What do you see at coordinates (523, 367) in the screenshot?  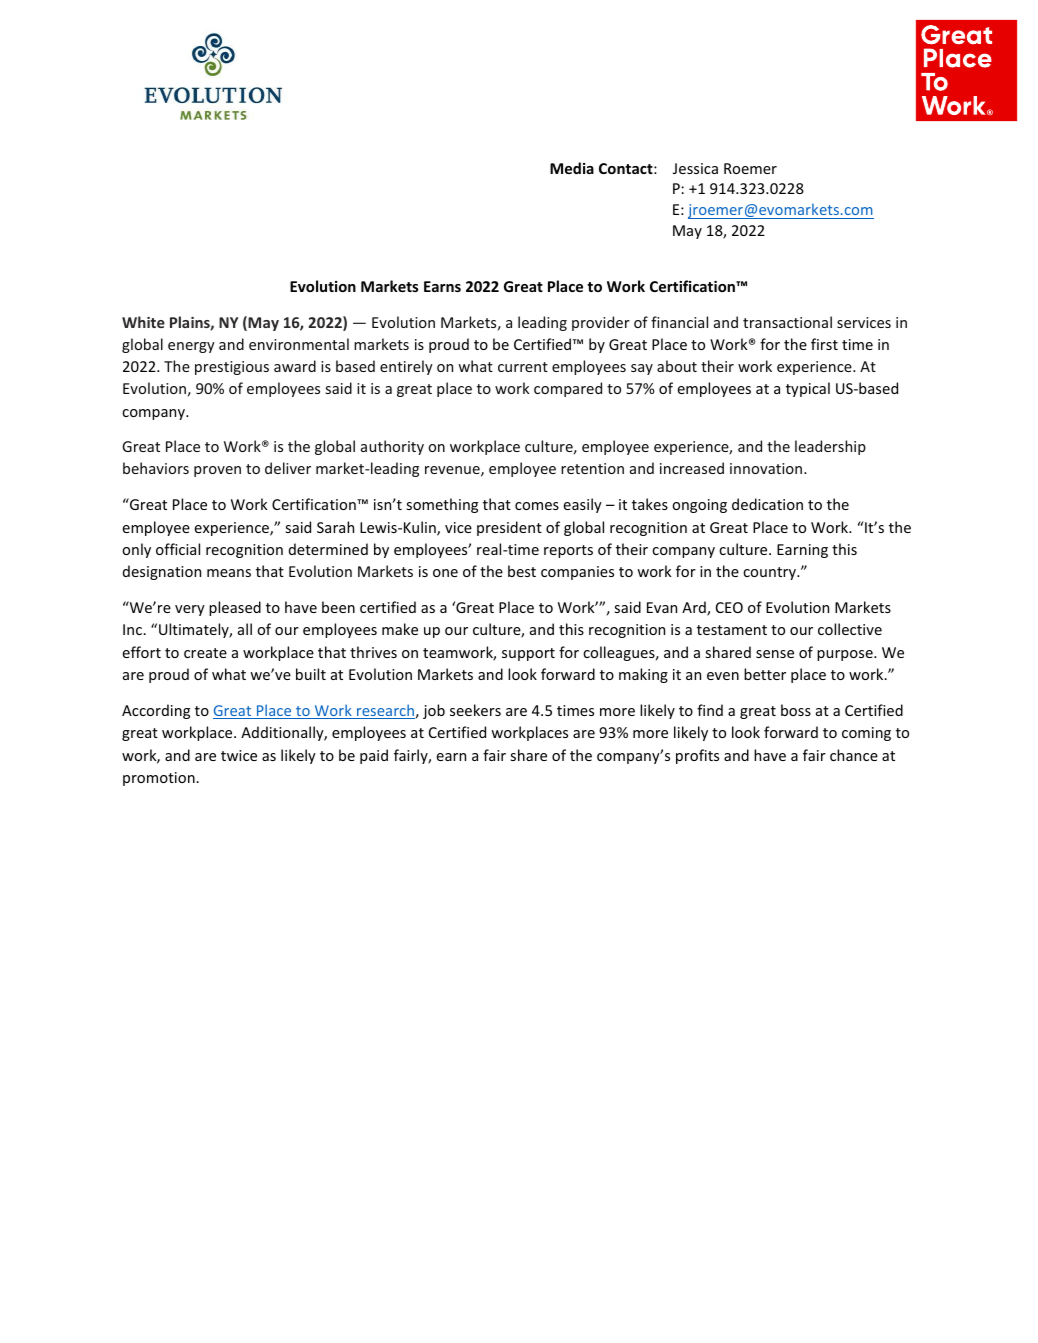 I see `current` at bounding box center [523, 367].
